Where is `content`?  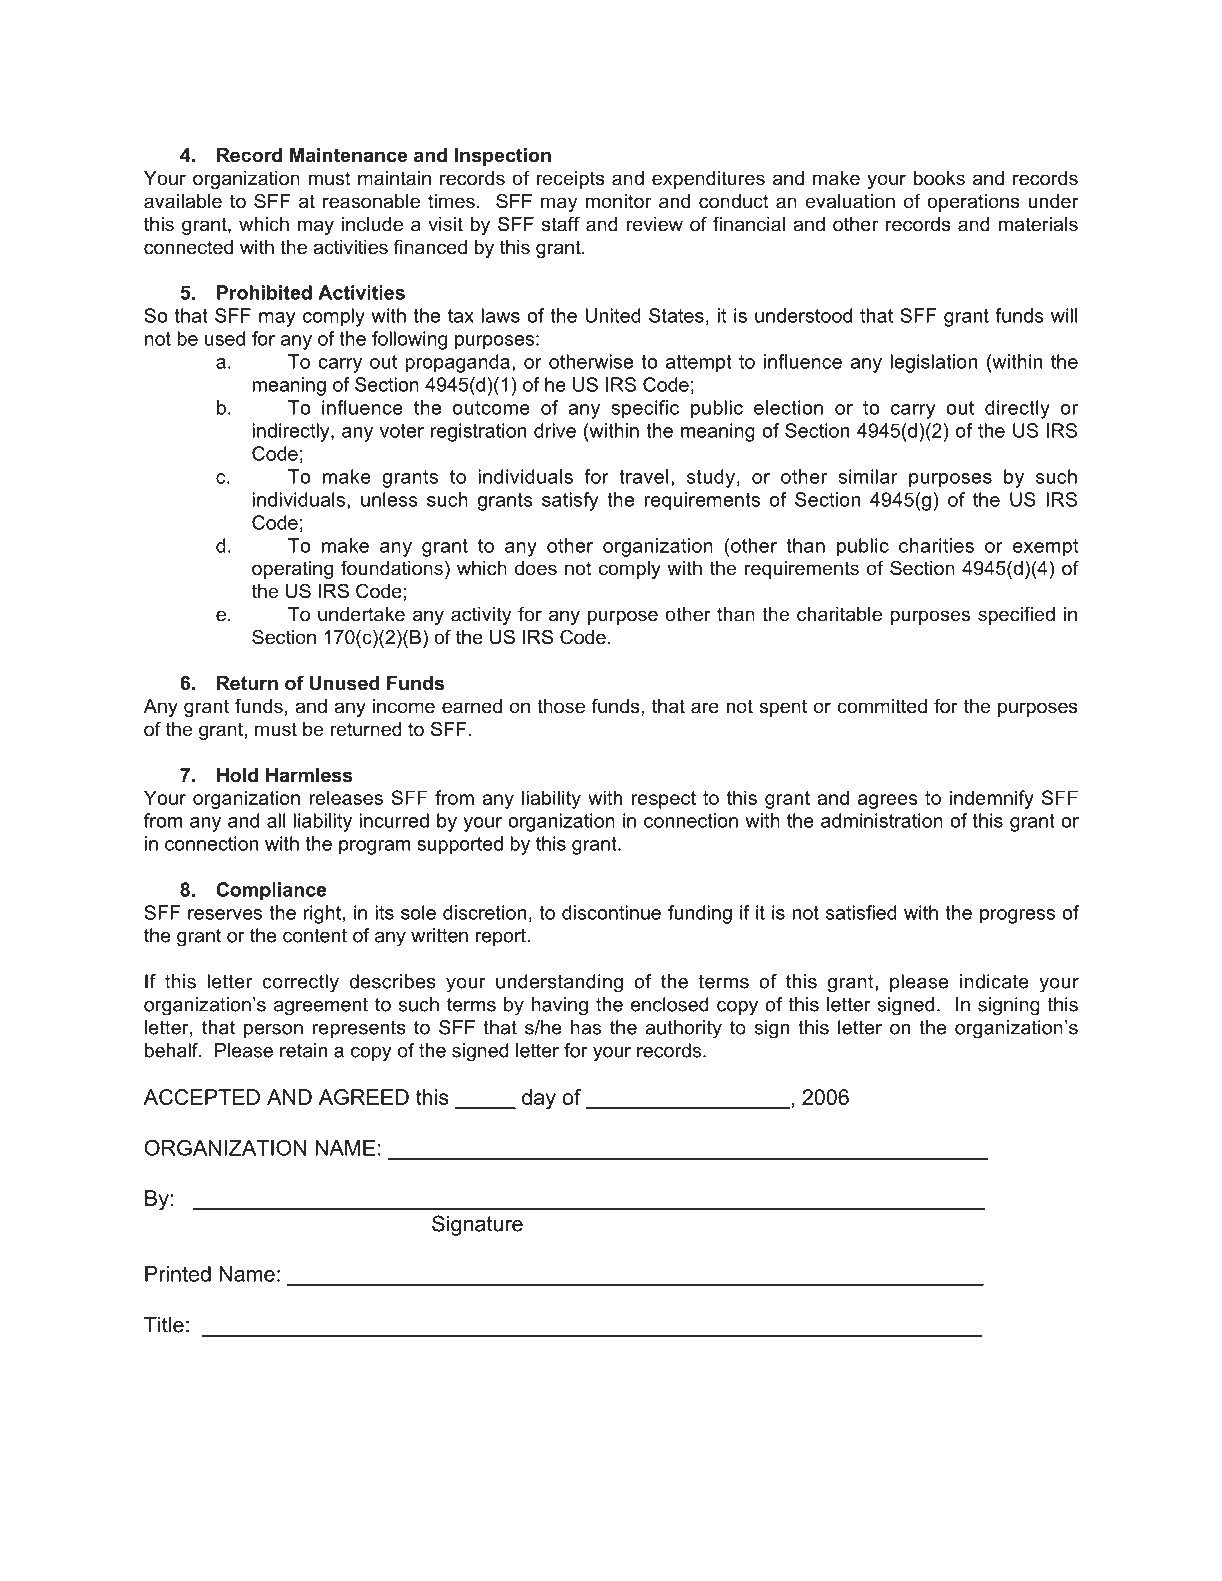
content is located at coordinates (315, 935).
